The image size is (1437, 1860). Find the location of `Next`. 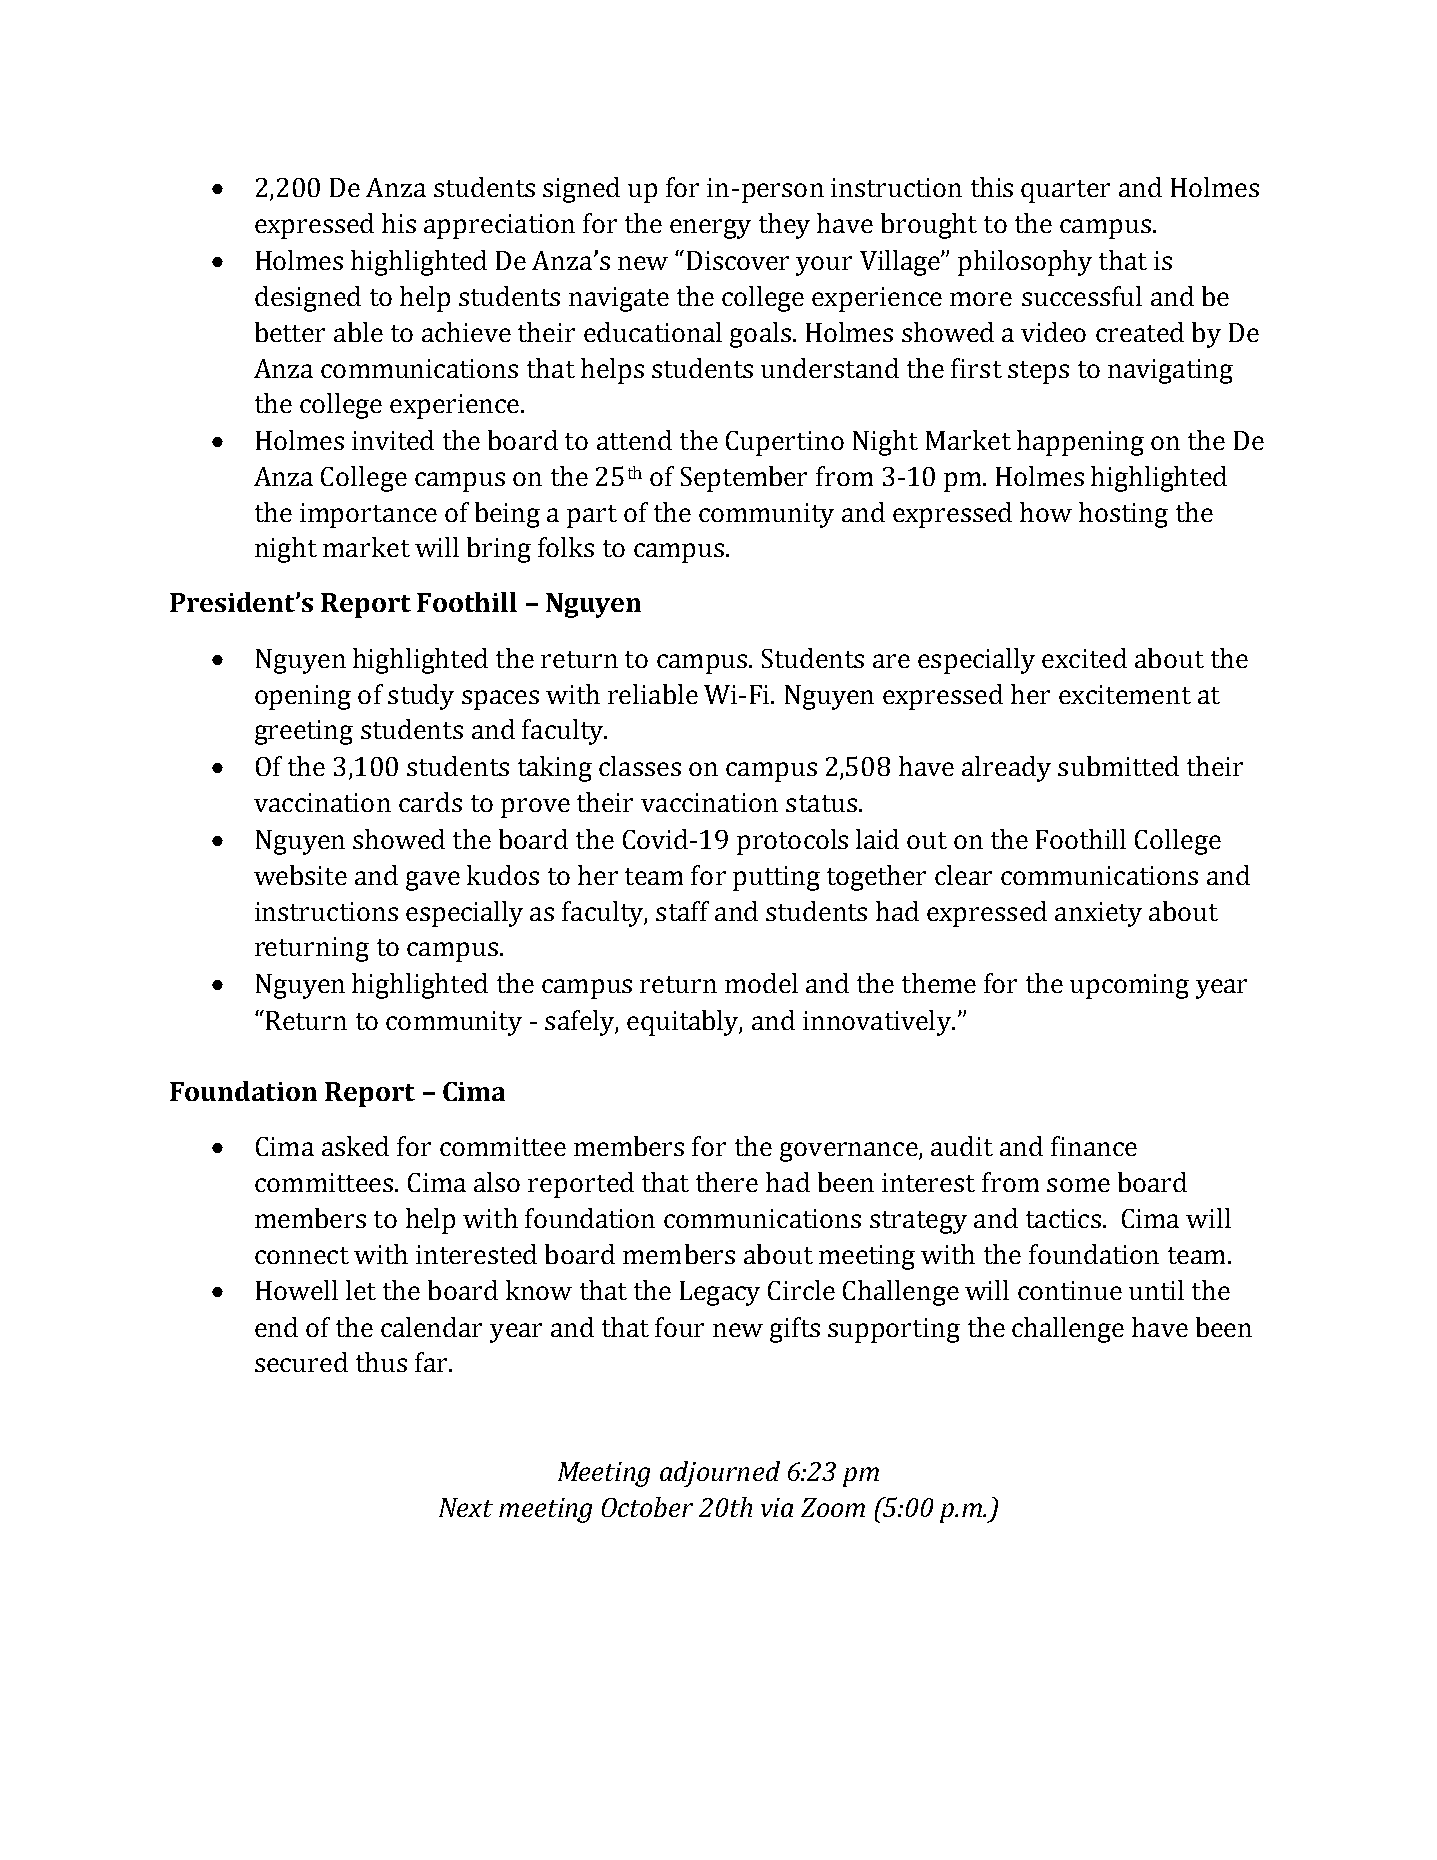

Next is located at coordinates (466, 1507).
